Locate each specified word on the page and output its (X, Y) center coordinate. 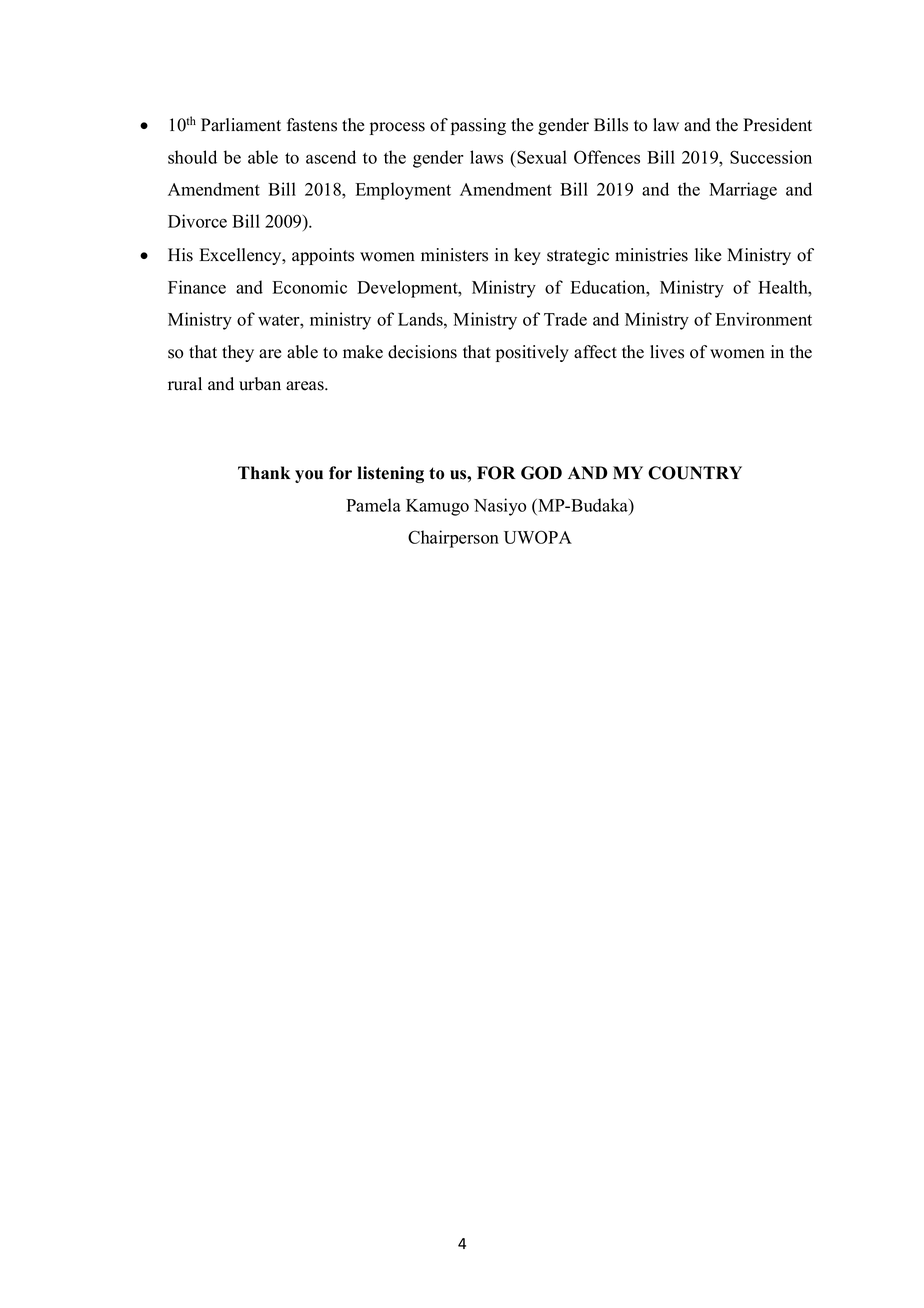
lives (667, 352)
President (777, 125)
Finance (197, 287)
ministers (454, 255)
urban (260, 384)
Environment (764, 319)
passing (478, 126)
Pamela (373, 505)
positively (532, 353)
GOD (541, 473)
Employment (403, 191)
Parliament (241, 125)
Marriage (743, 191)
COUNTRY (695, 473)
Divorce (197, 221)
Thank (264, 472)
